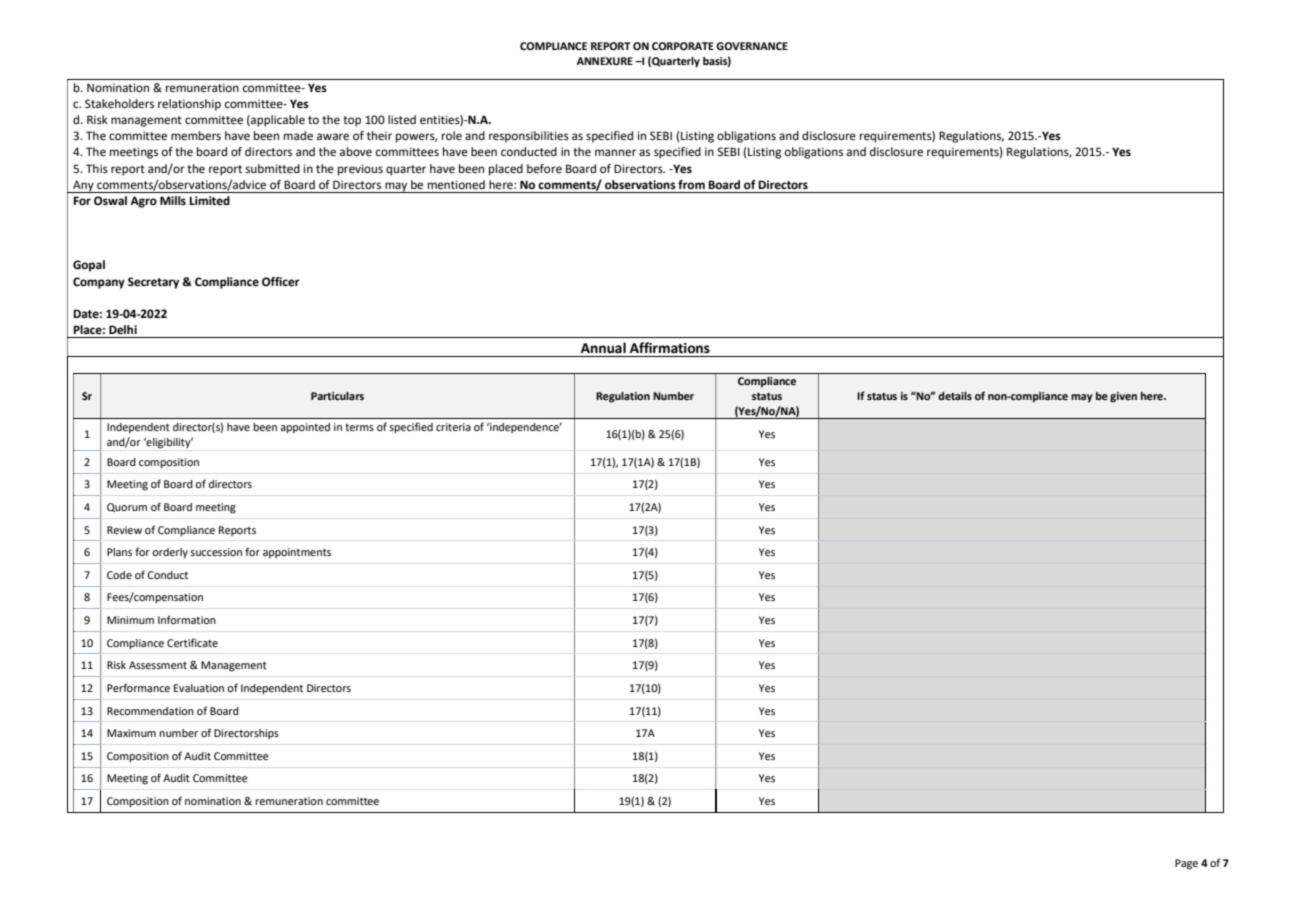  I want to click on appointments, so click(297, 553).
